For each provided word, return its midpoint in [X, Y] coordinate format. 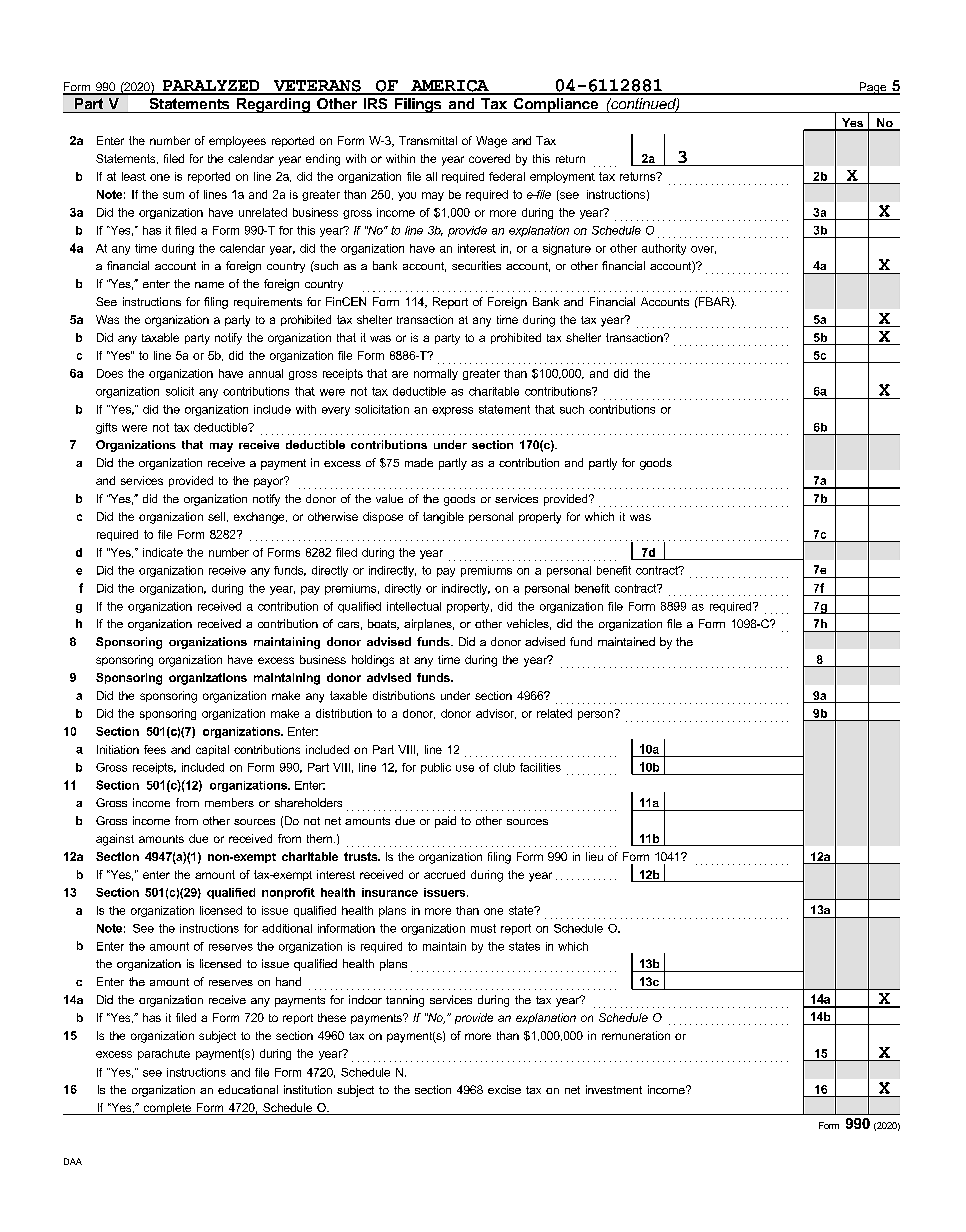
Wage [491, 142]
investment [614, 1089]
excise [504, 1089]
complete [167, 1109]
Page [873, 88]
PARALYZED [211, 87]
